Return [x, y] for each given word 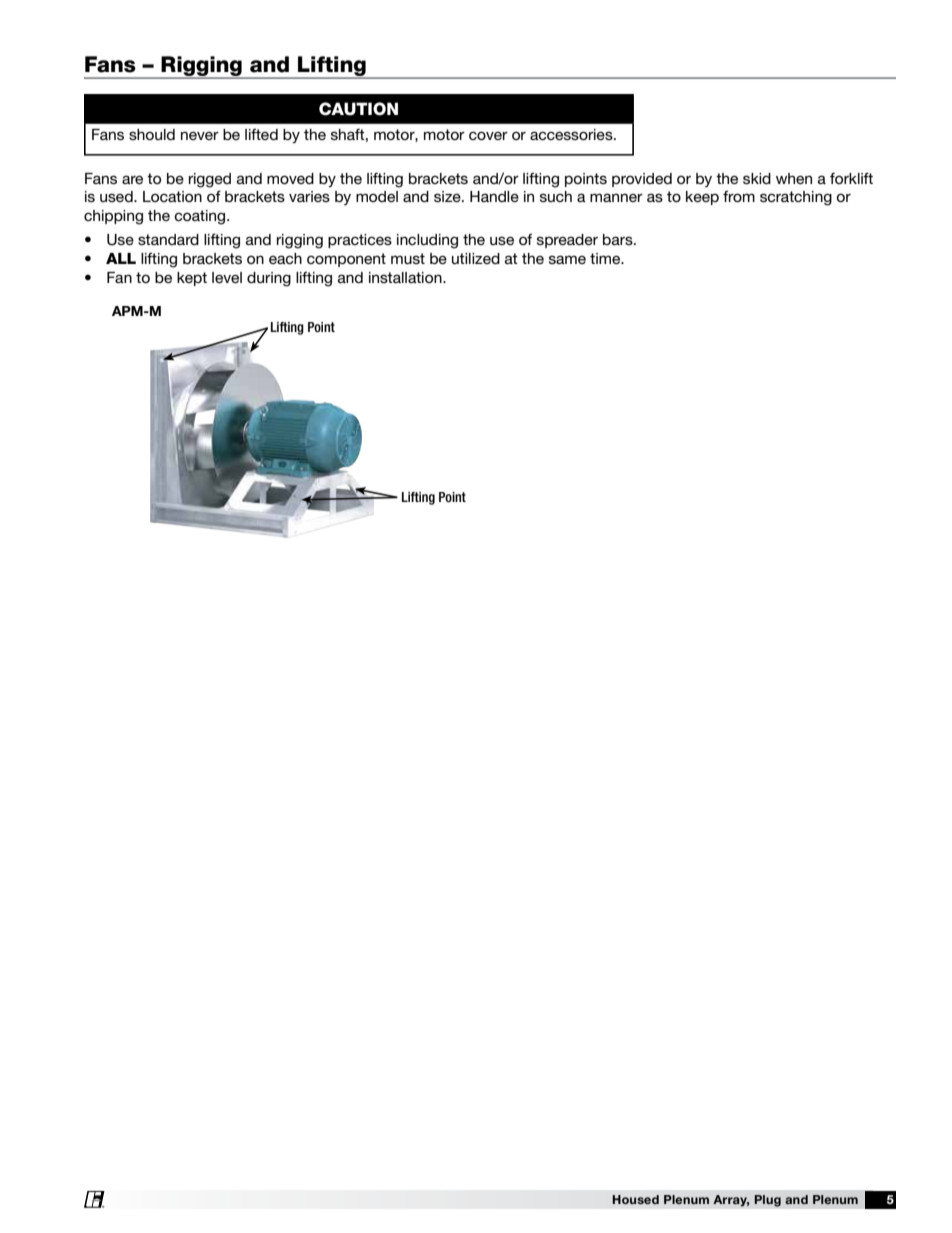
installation [406, 277]
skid [757, 178]
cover [488, 135]
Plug [767, 1201]
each [285, 258]
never [200, 135]
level [227, 277]
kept [192, 279]
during [269, 279]
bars [619, 239]
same [567, 259]
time [606, 258]
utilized [476, 258]
